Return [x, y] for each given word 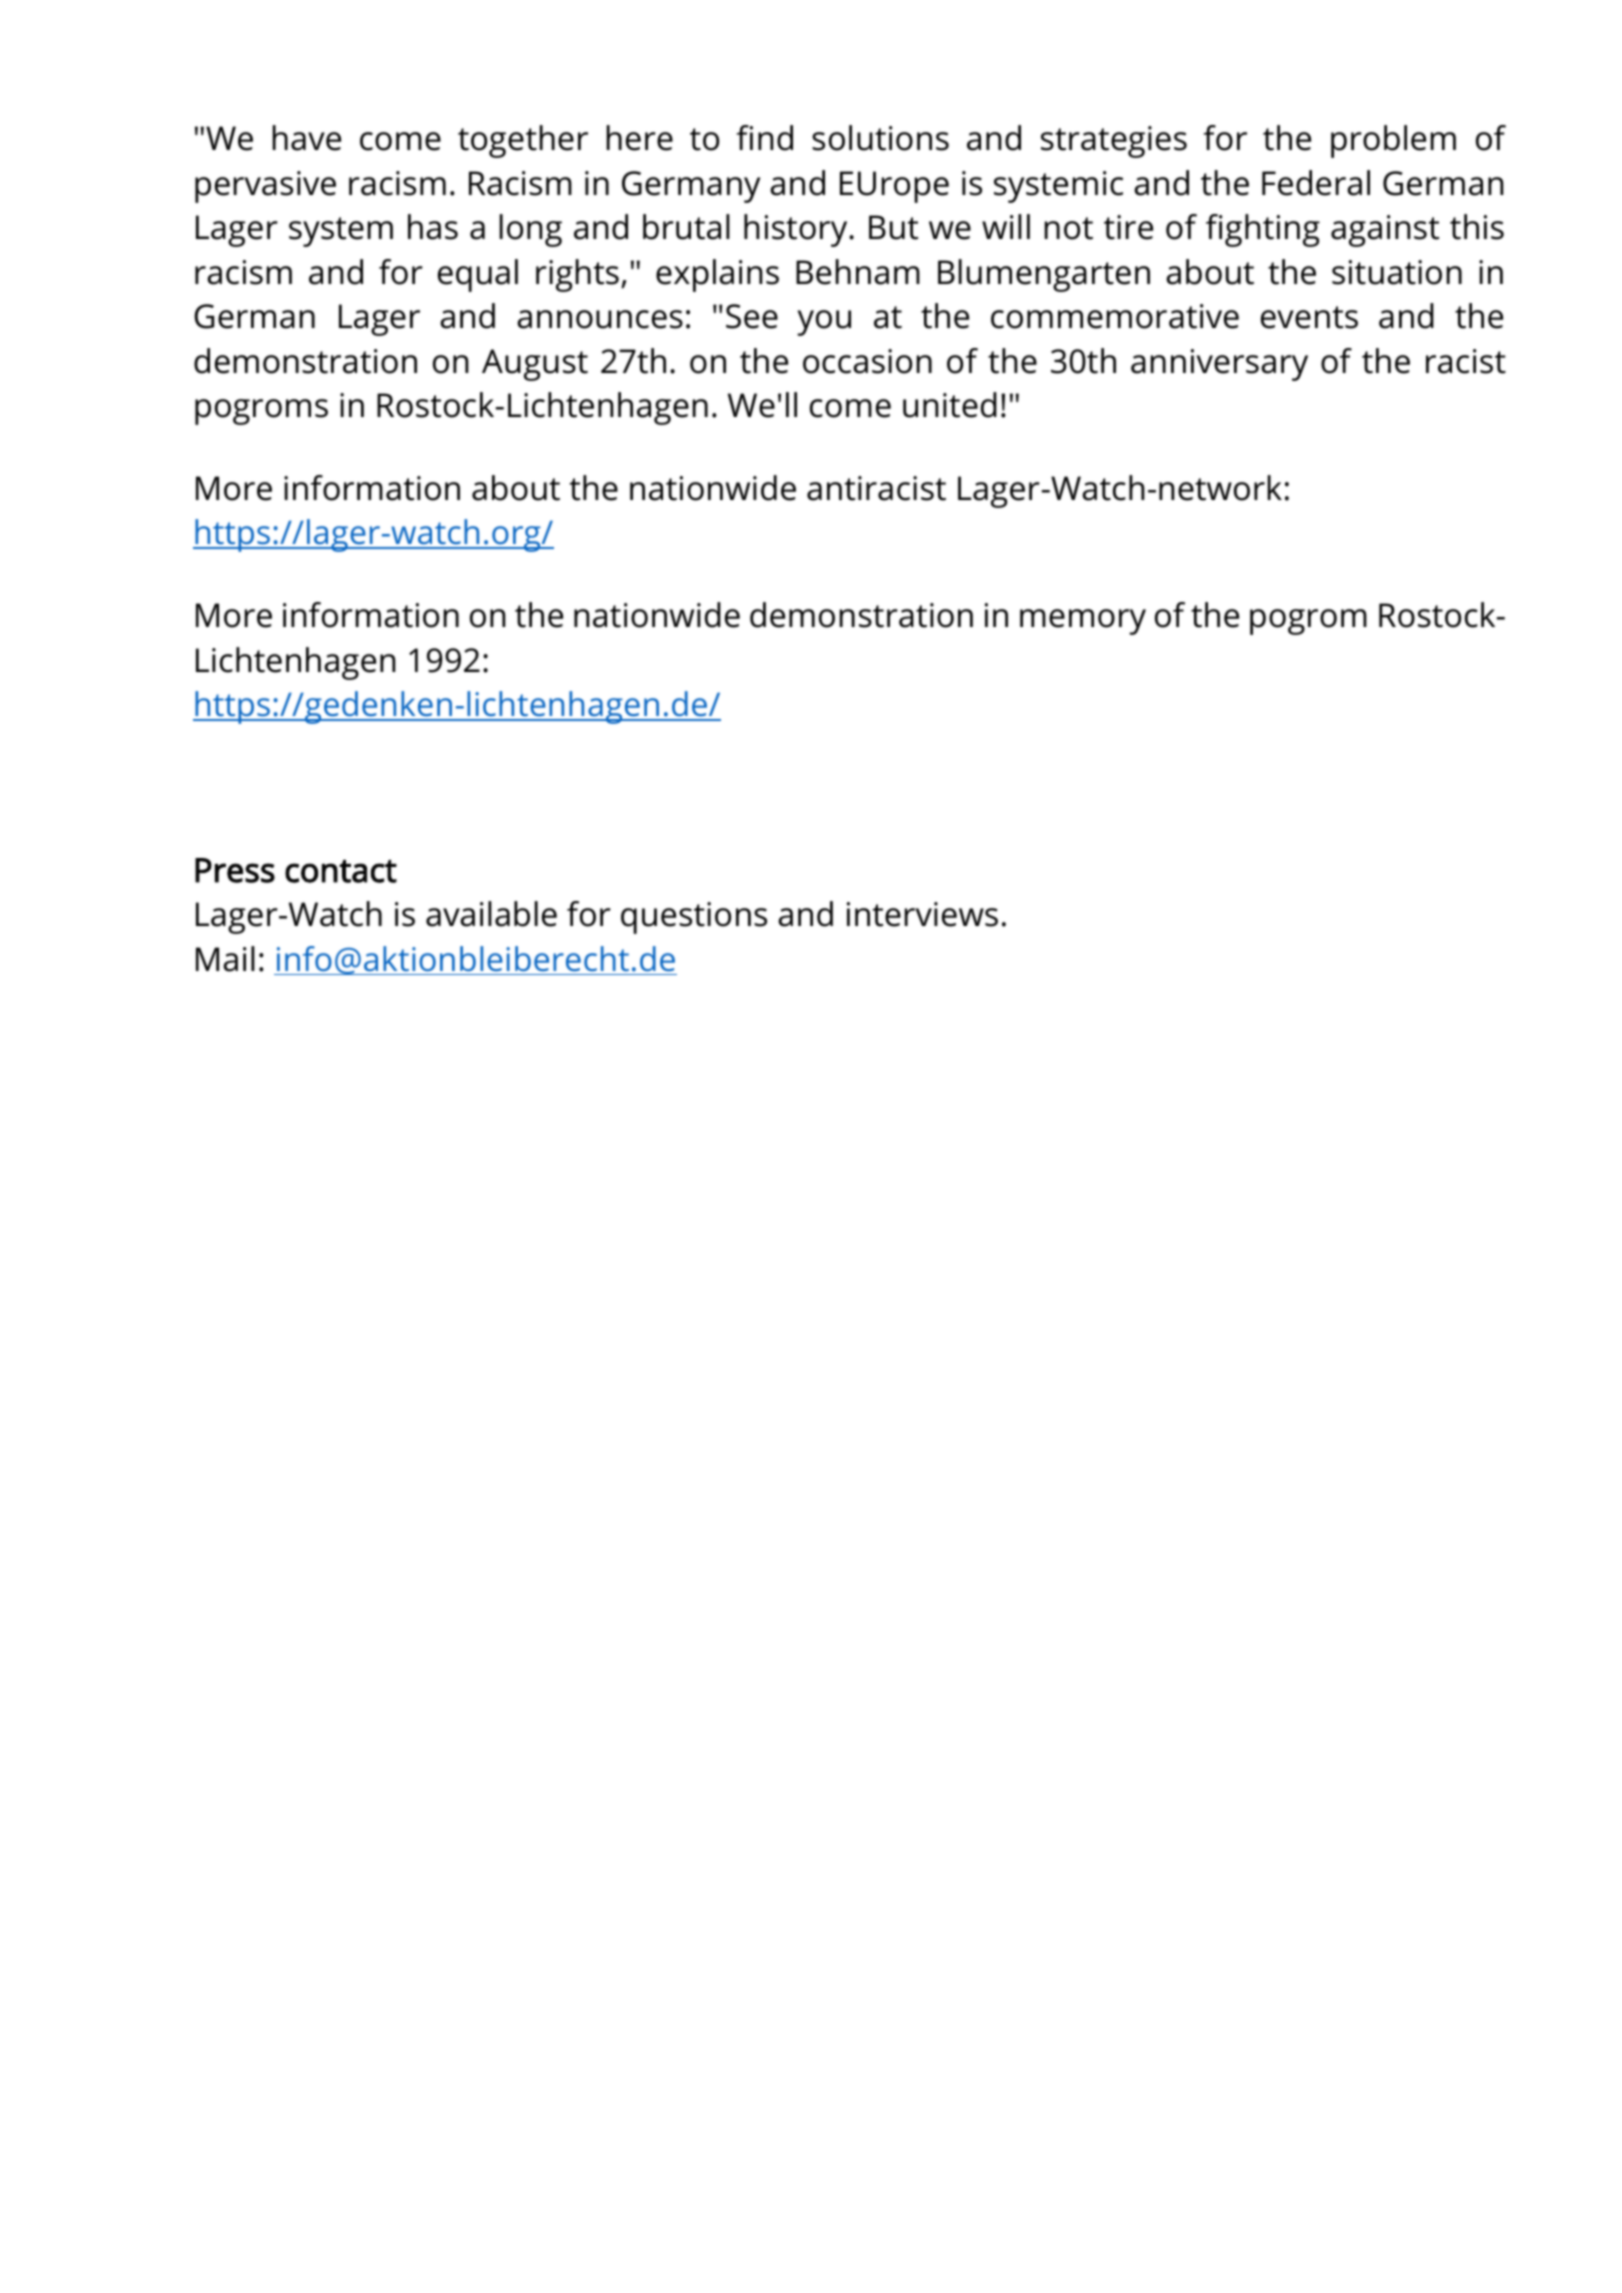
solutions [880, 138]
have [307, 138]
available [491, 914]
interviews [922, 914]
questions [694, 918]
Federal [1316, 183]
